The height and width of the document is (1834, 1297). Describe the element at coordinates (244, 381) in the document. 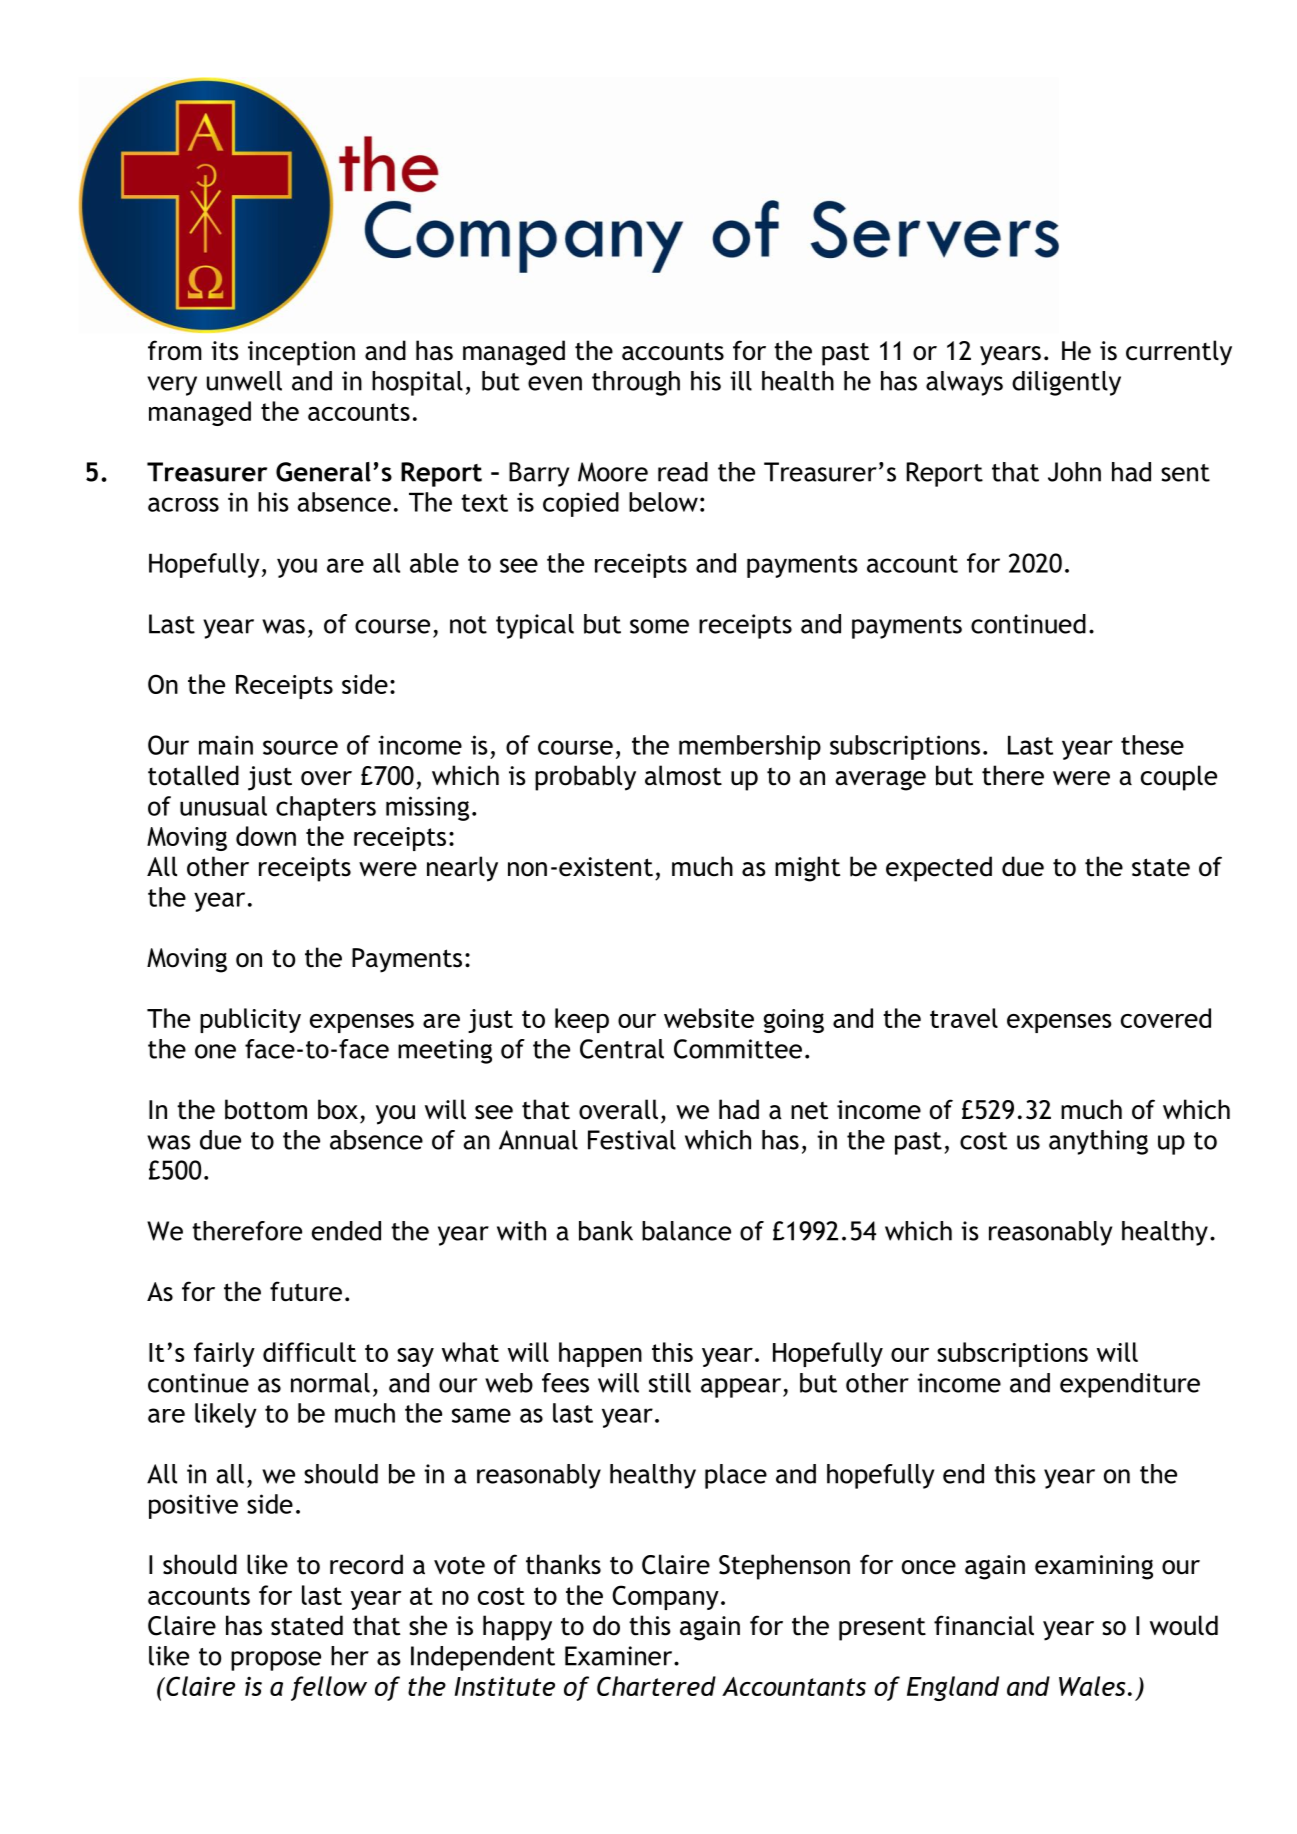

I see `unwell` at that location.
